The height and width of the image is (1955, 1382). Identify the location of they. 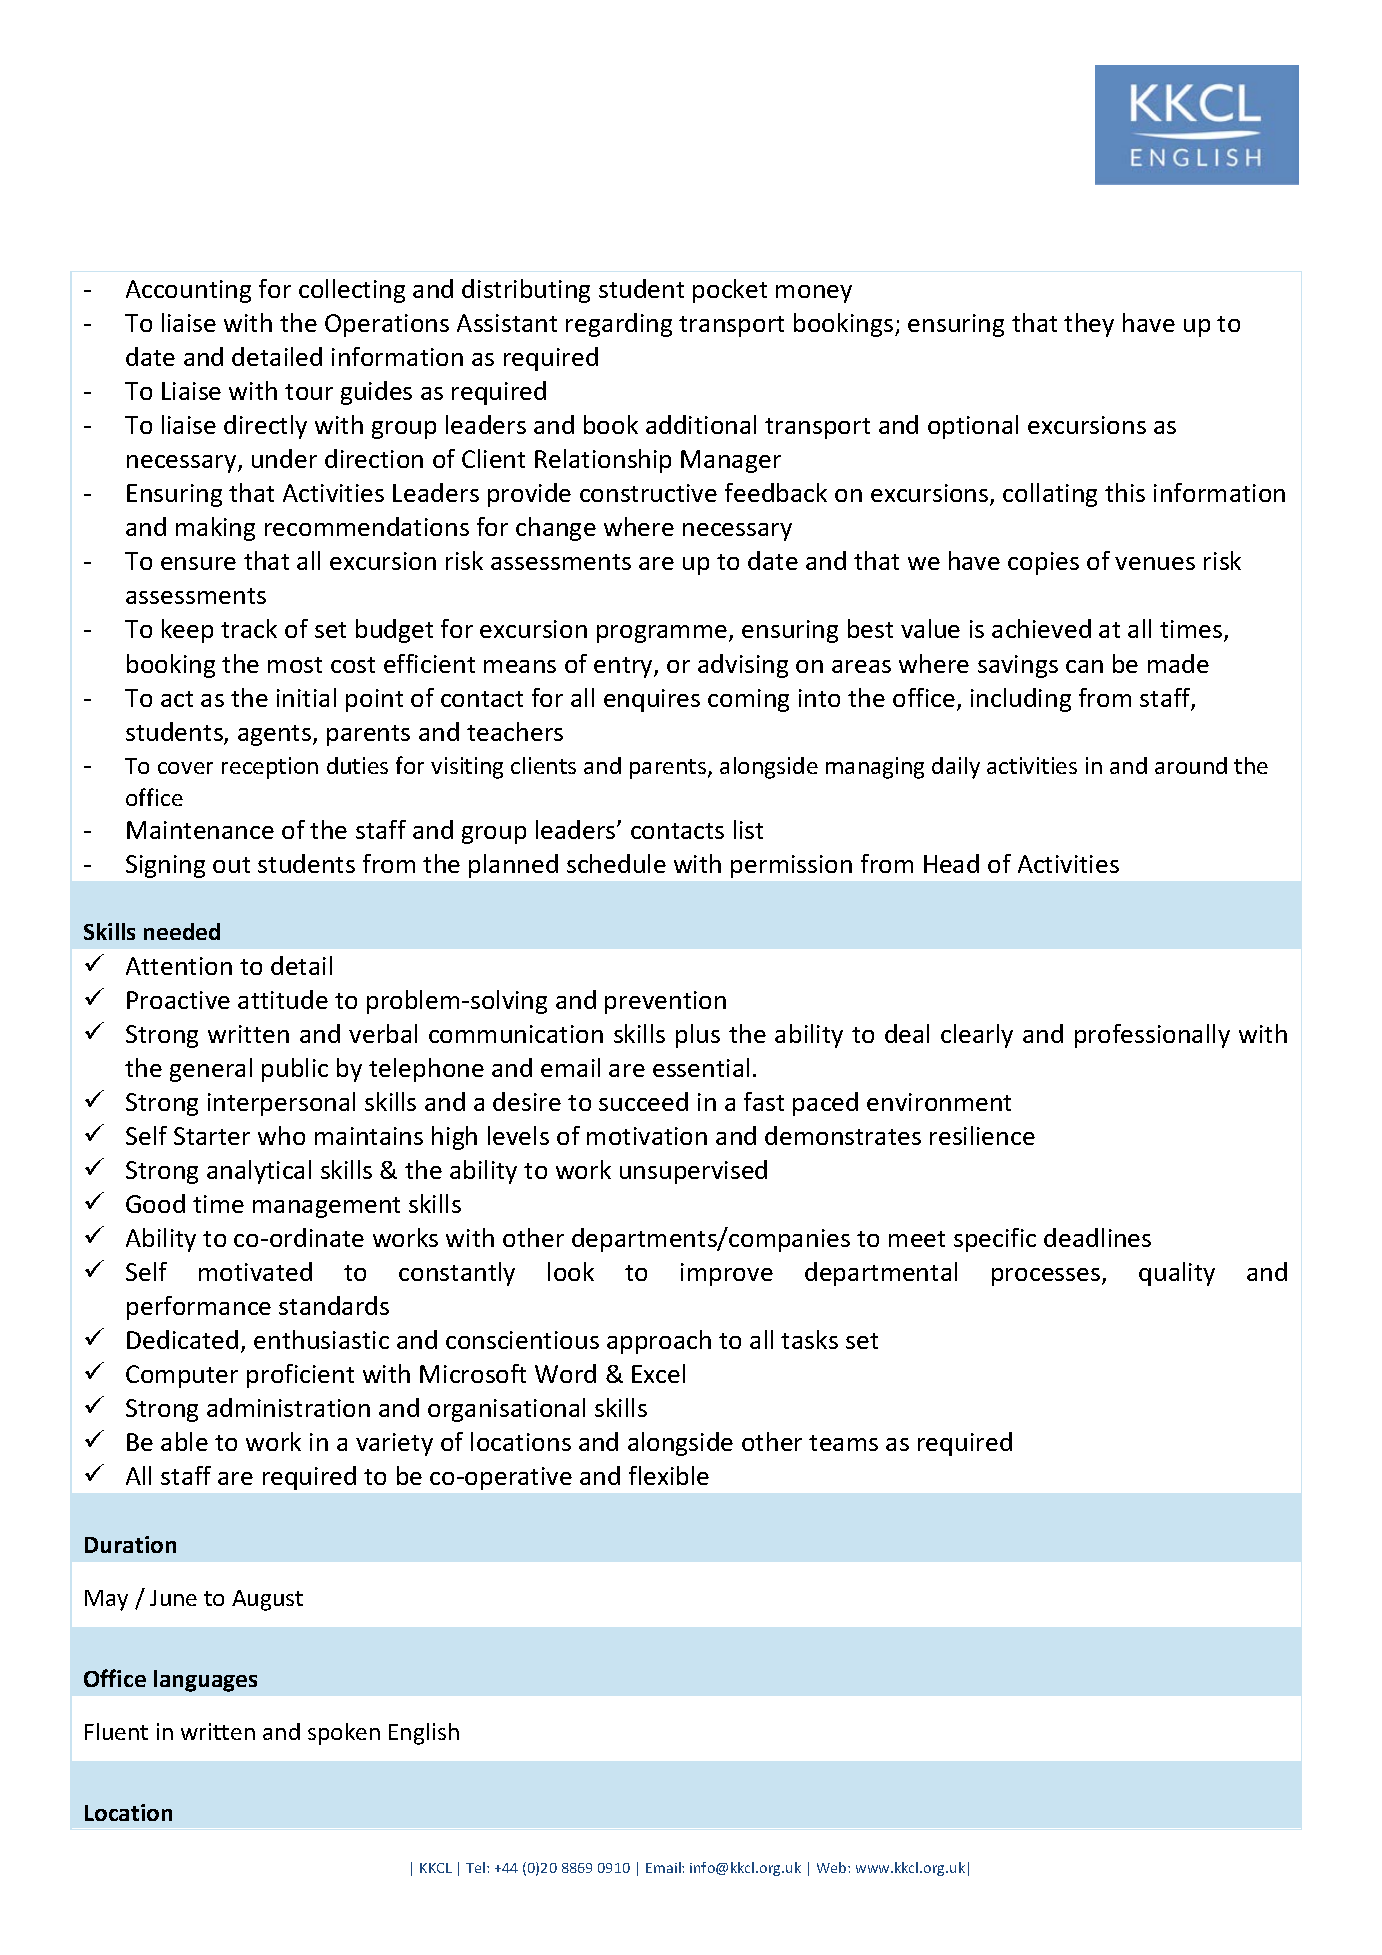
(1089, 325).
